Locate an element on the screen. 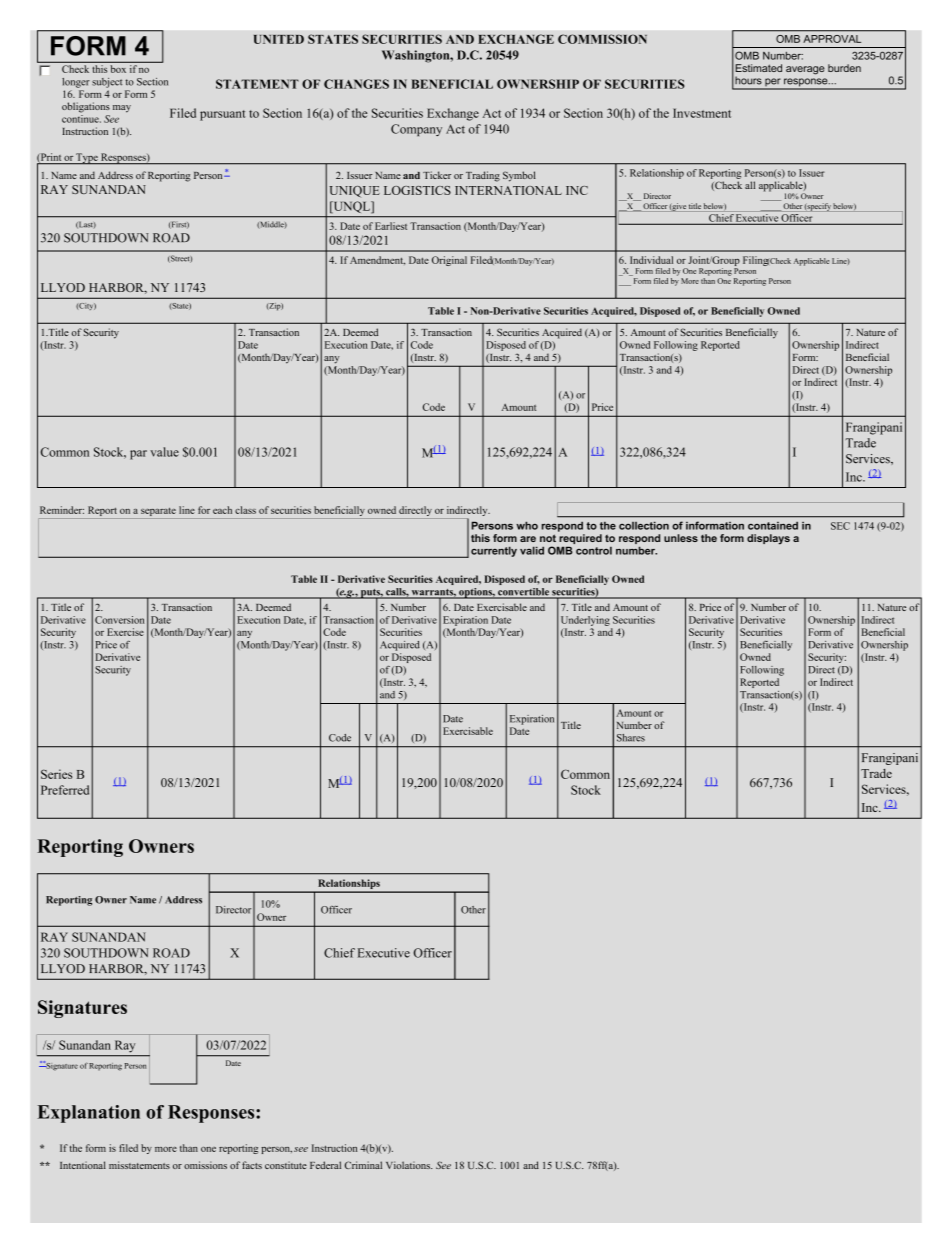 The width and height of the screenshot is (952, 1233). Conversion is located at coordinates (119, 620).
